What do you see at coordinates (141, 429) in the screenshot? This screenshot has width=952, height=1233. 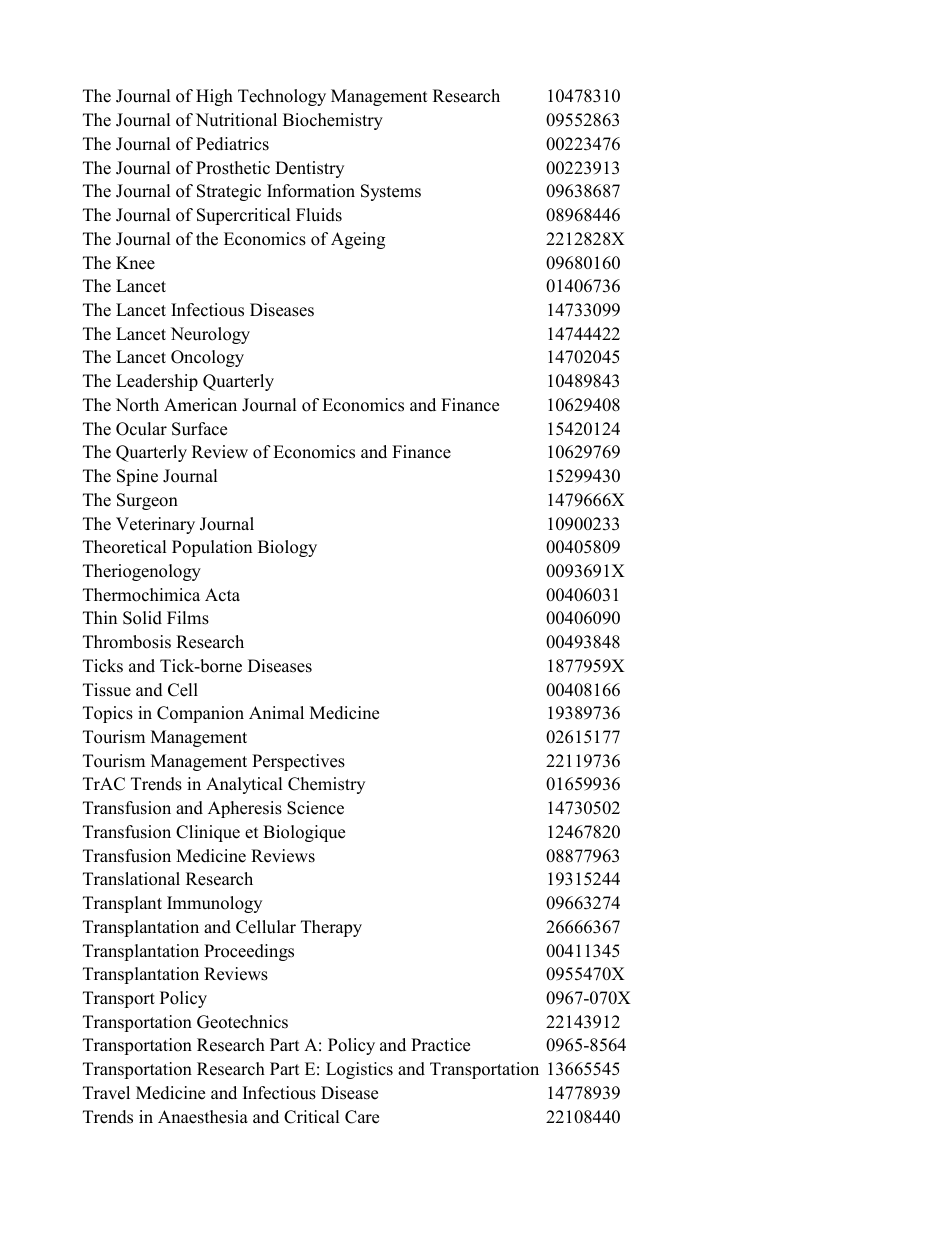 I see `Ocular` at bounding box center [141, 429].
